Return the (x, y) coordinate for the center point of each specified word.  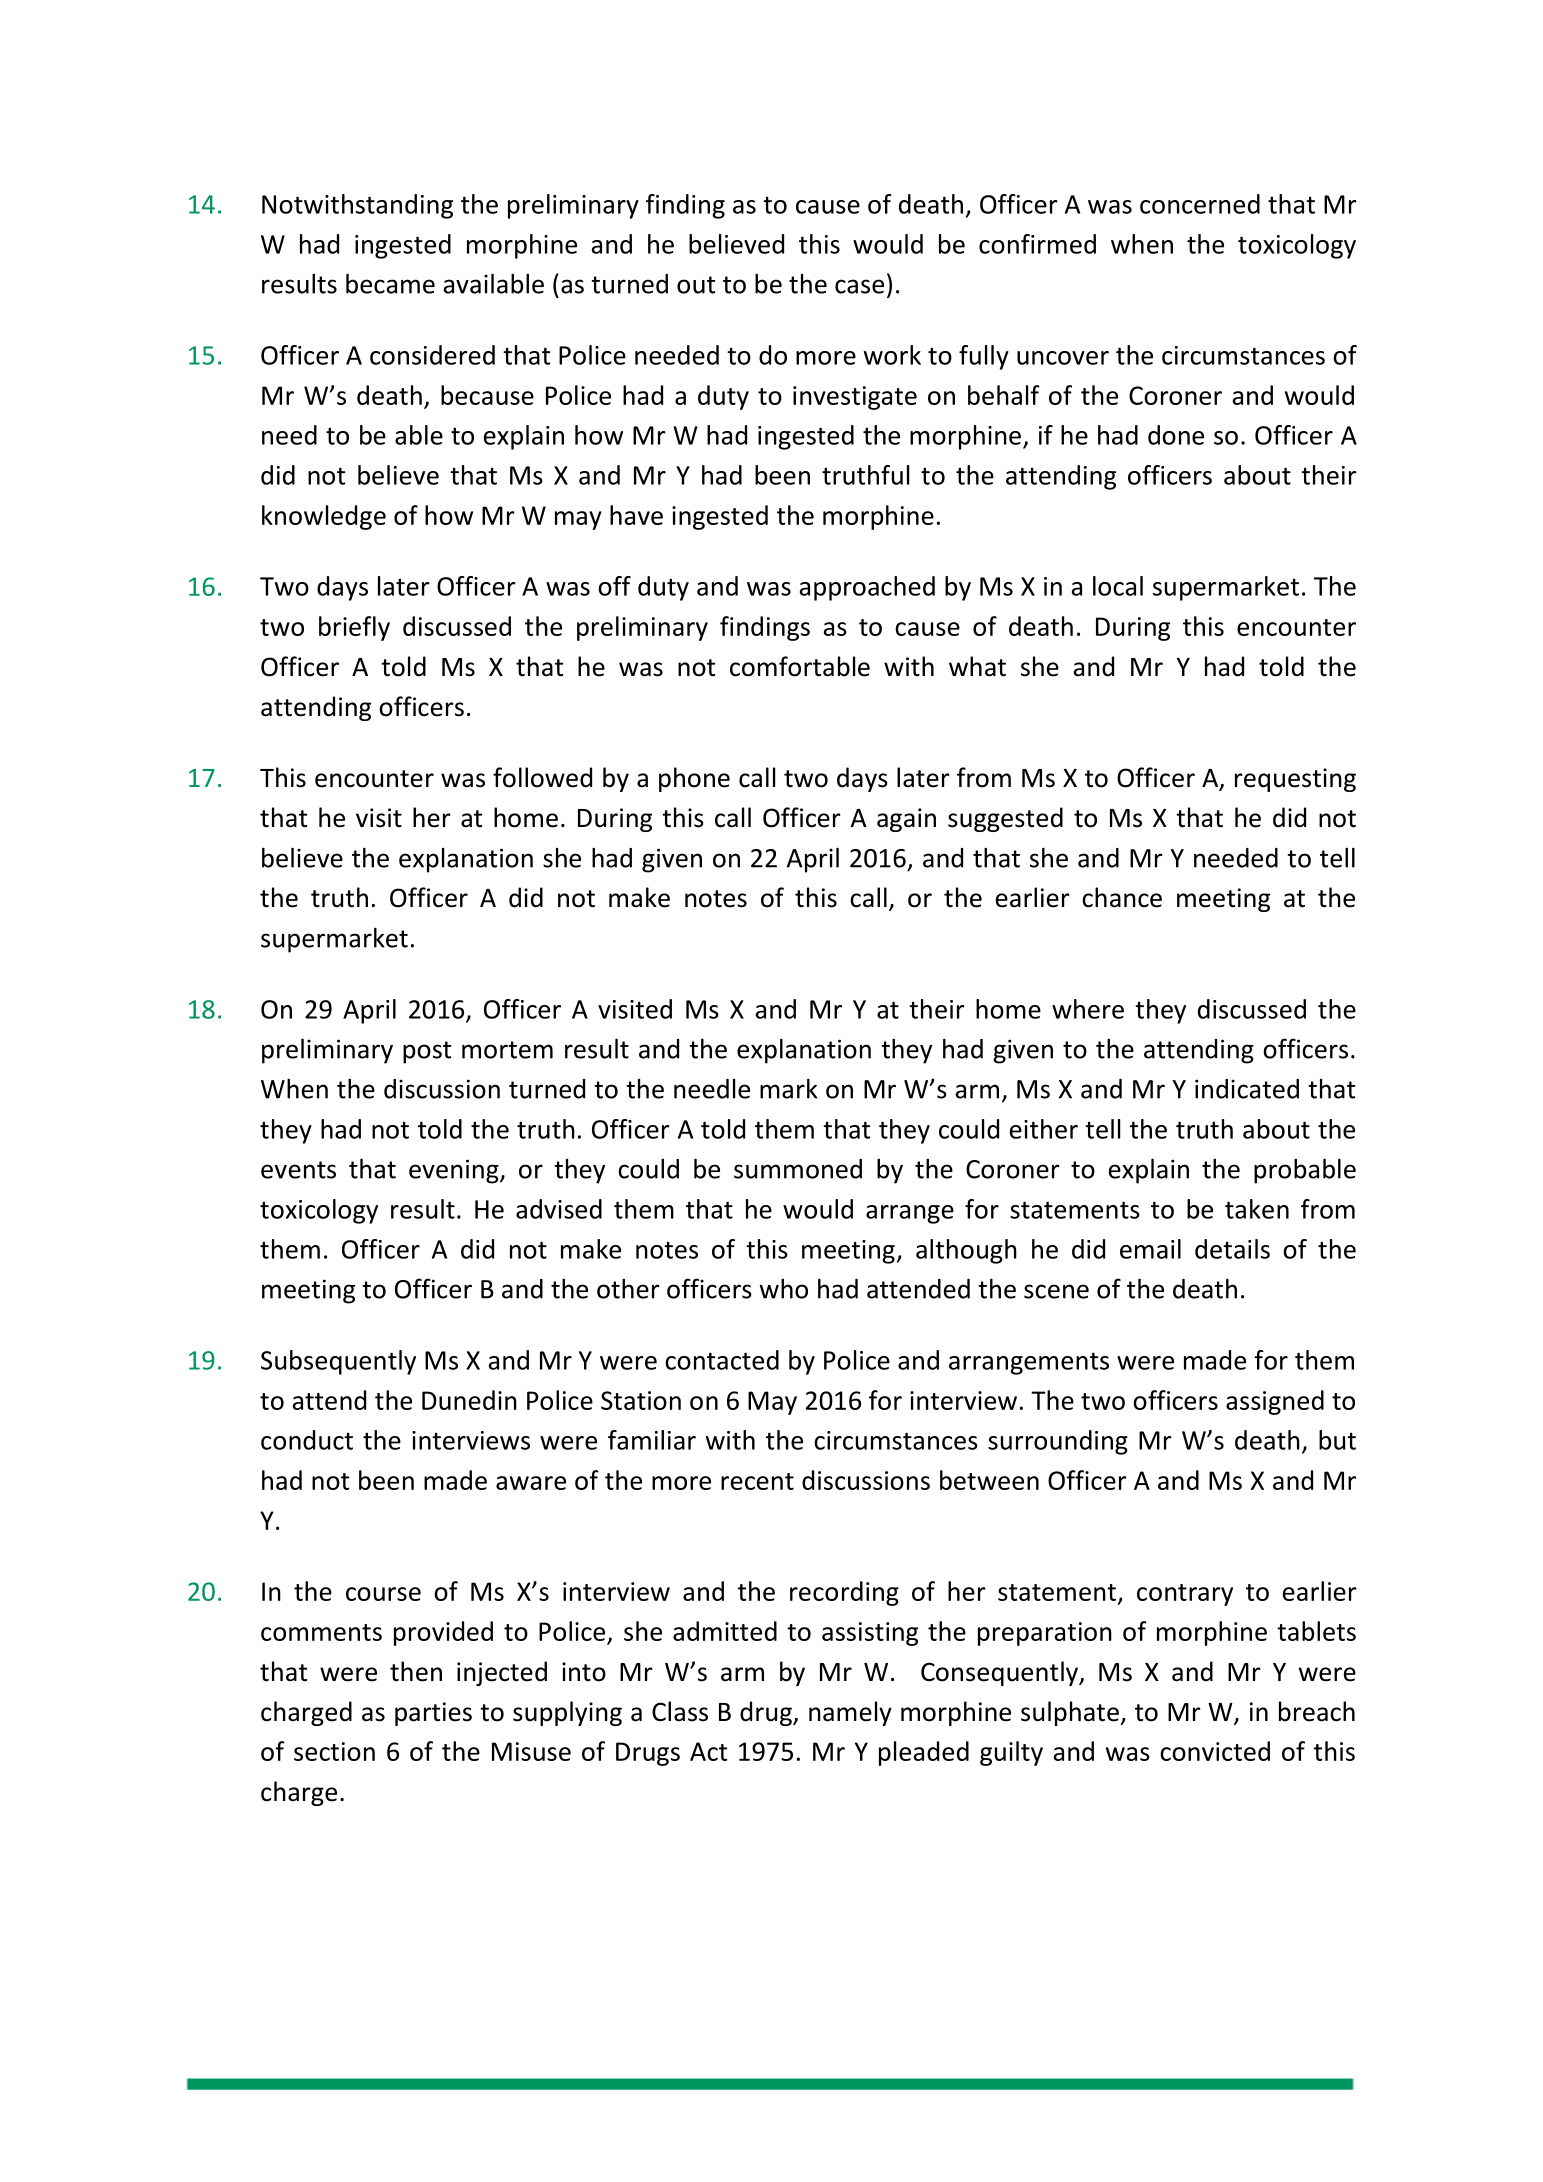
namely (850, 1713)
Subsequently (338, 1362)
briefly (354, 628)
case (859, 286)
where (1088, 1009)
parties (433, 1714)
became (390, 284)
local (1118, 586)
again (906, 820)
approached (867, 588)
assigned (1275, 1402)
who (783, 1289)
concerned (1200, 204)
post (427, 1052)
